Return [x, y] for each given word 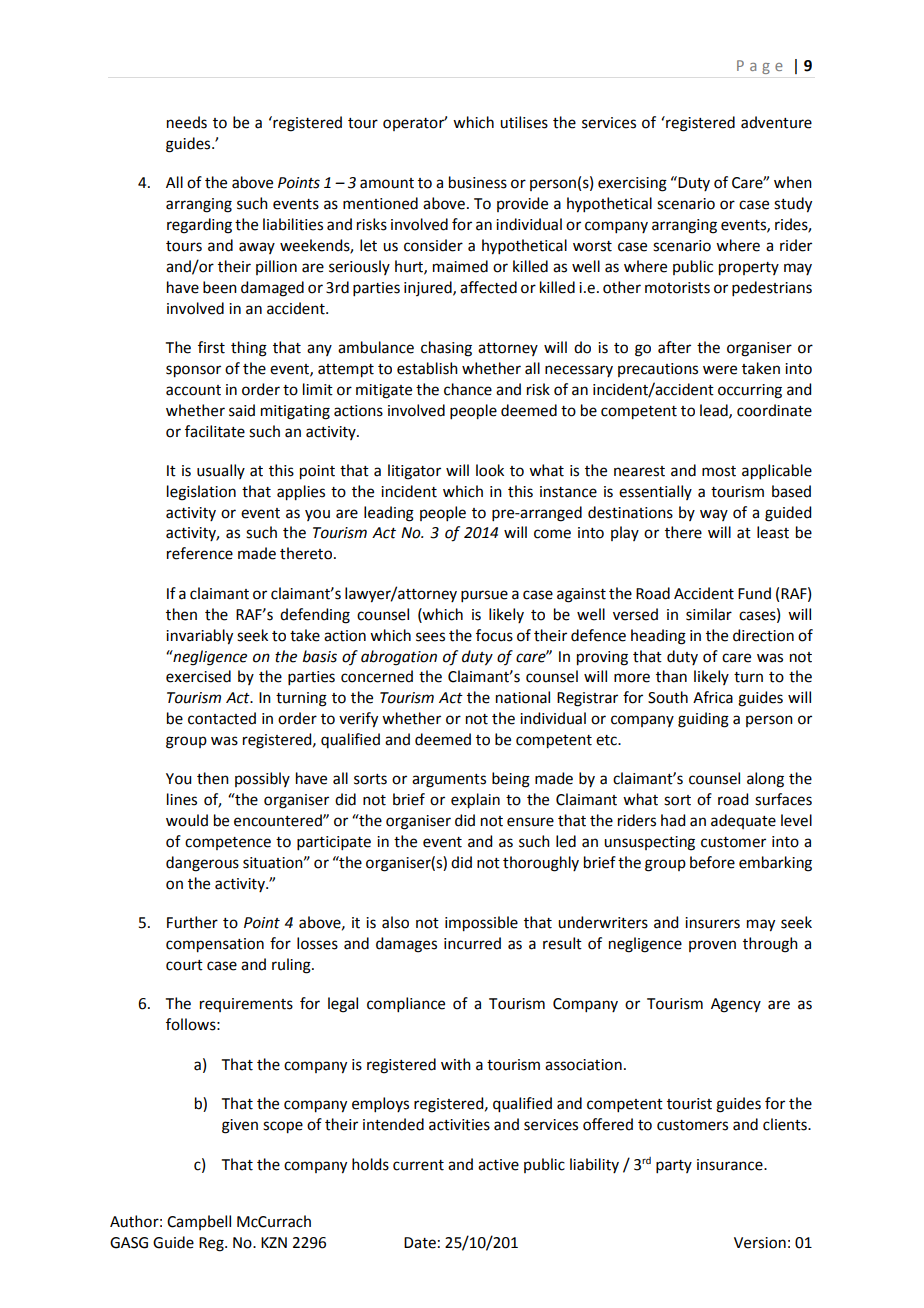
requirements [246, 1005]
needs [187, 122]
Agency [736, 1005]
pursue [484, 596]
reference [200, 553]
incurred [472, 943]
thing [249, 349]
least [773, 532]
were [720, 370]
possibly [262, 779]
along [765, 780]
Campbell [199, 1222]
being [511, 780]
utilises [524, 122]
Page [760, 67]
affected [488, 287]
